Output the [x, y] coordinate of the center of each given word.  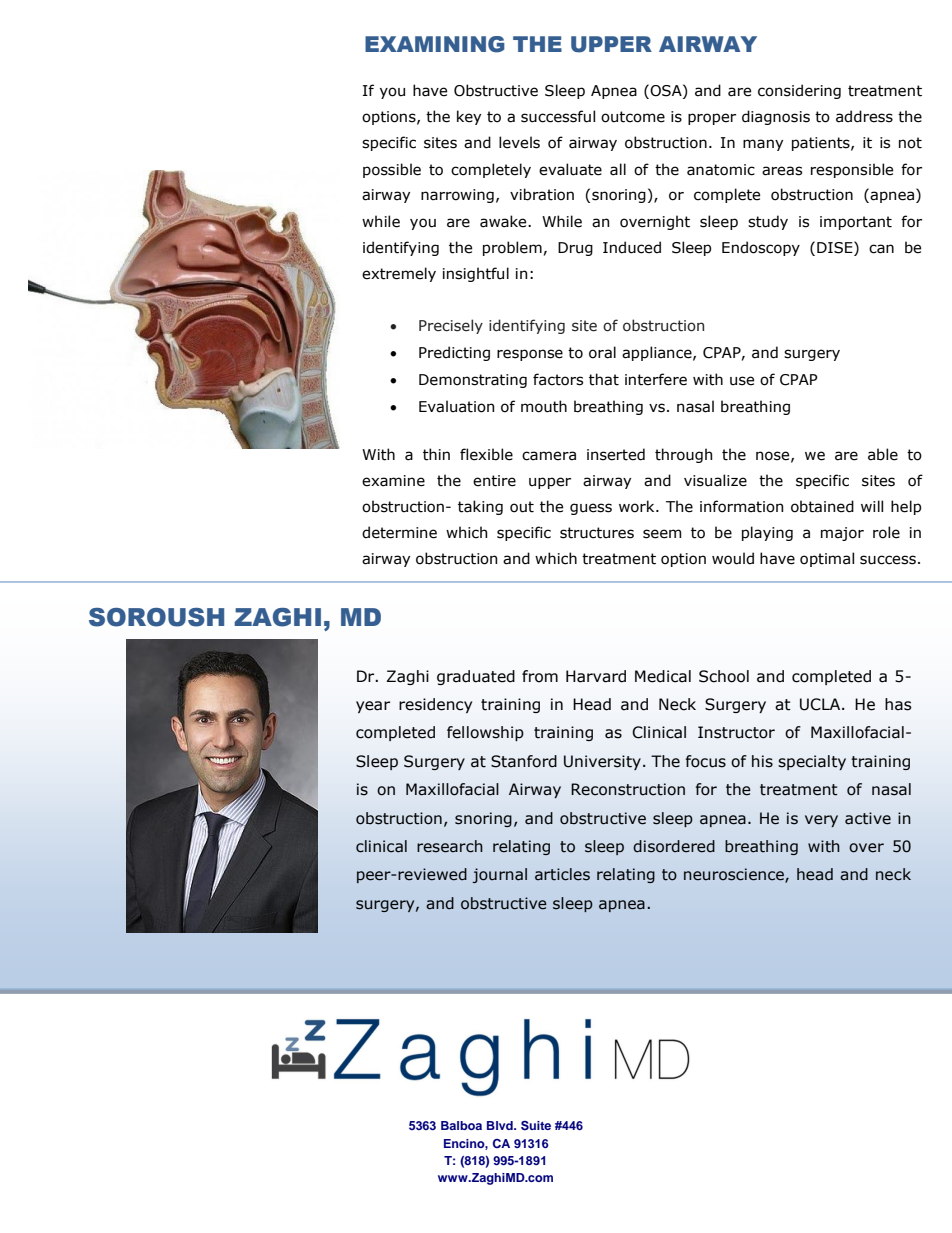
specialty [812, 762]
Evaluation [456, 406]
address [864, 116]
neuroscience [735, 875]
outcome [633, 117]
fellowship [485, 733]
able [883, 454]
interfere [656, 379]
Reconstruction [628, 789]
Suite [536, 1126]
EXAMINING [435, 44]
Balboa [461, 1125]
